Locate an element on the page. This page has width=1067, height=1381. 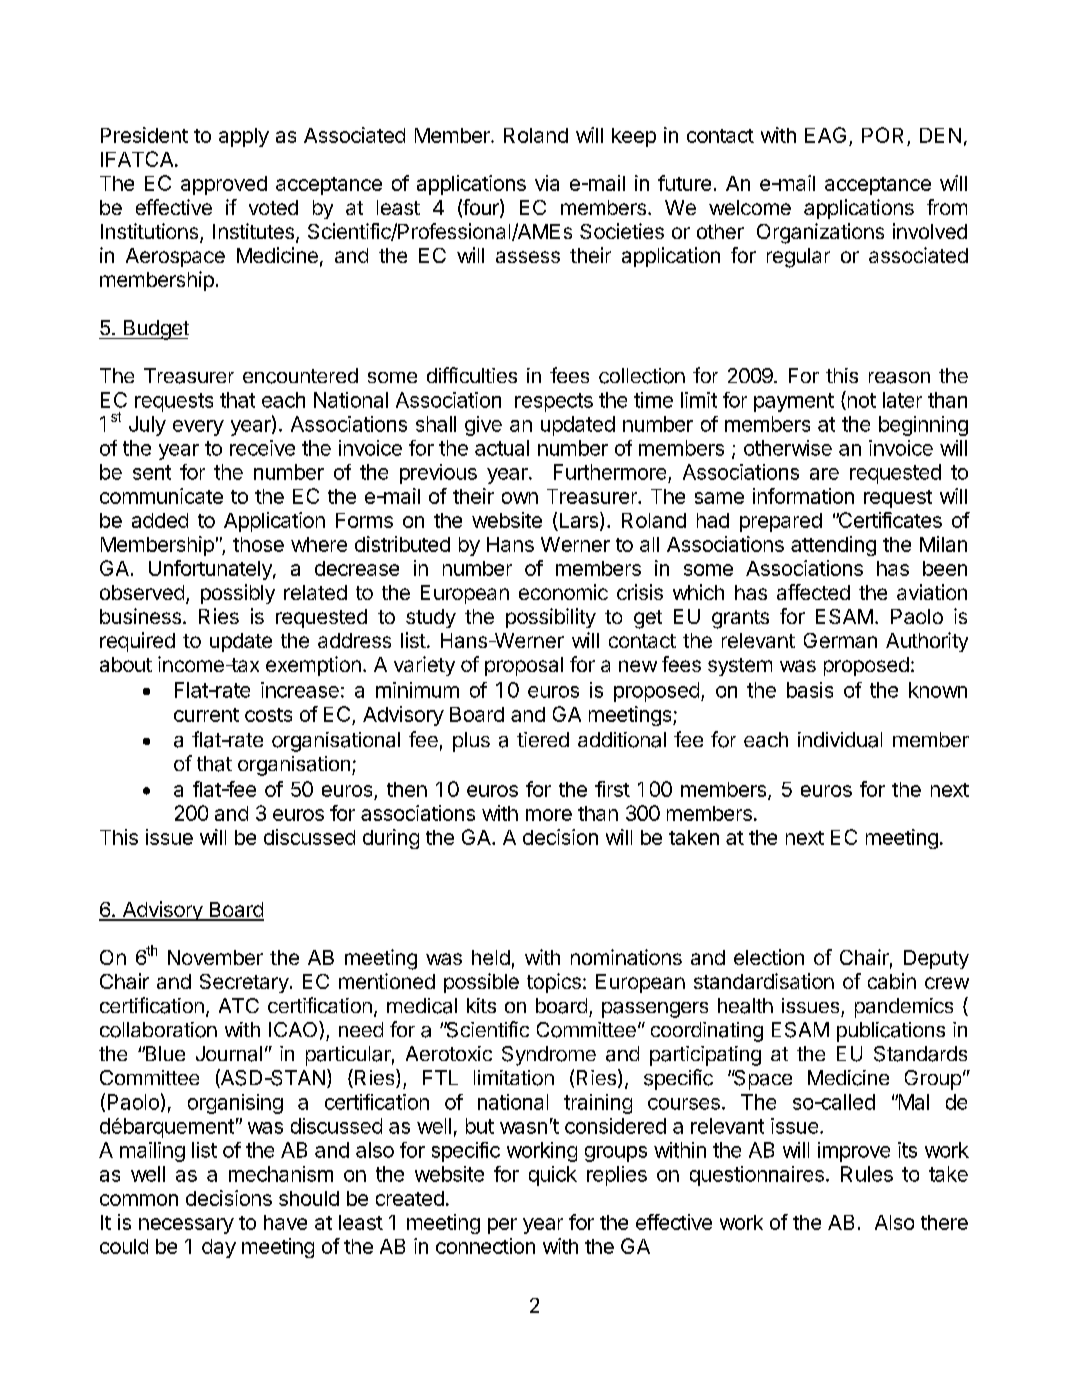
EAG is located at coordinates (825, 135).
